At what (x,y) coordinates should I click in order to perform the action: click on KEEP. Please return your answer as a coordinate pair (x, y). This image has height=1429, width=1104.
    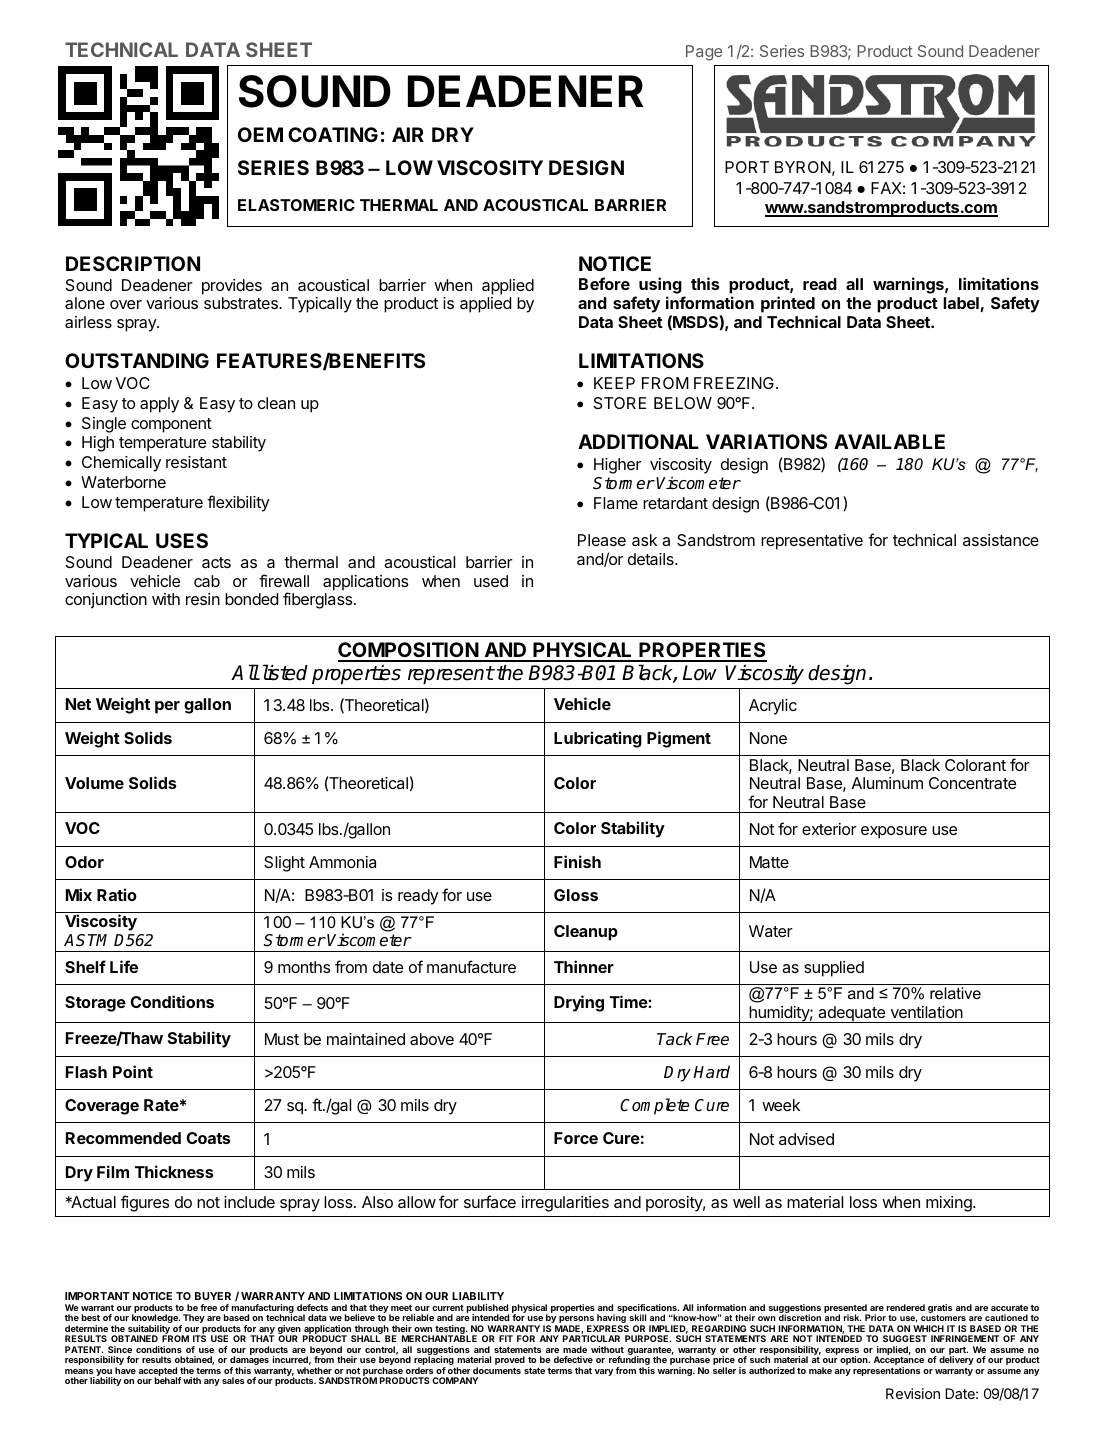
    Looking at the image, I should click on (614, 383).
